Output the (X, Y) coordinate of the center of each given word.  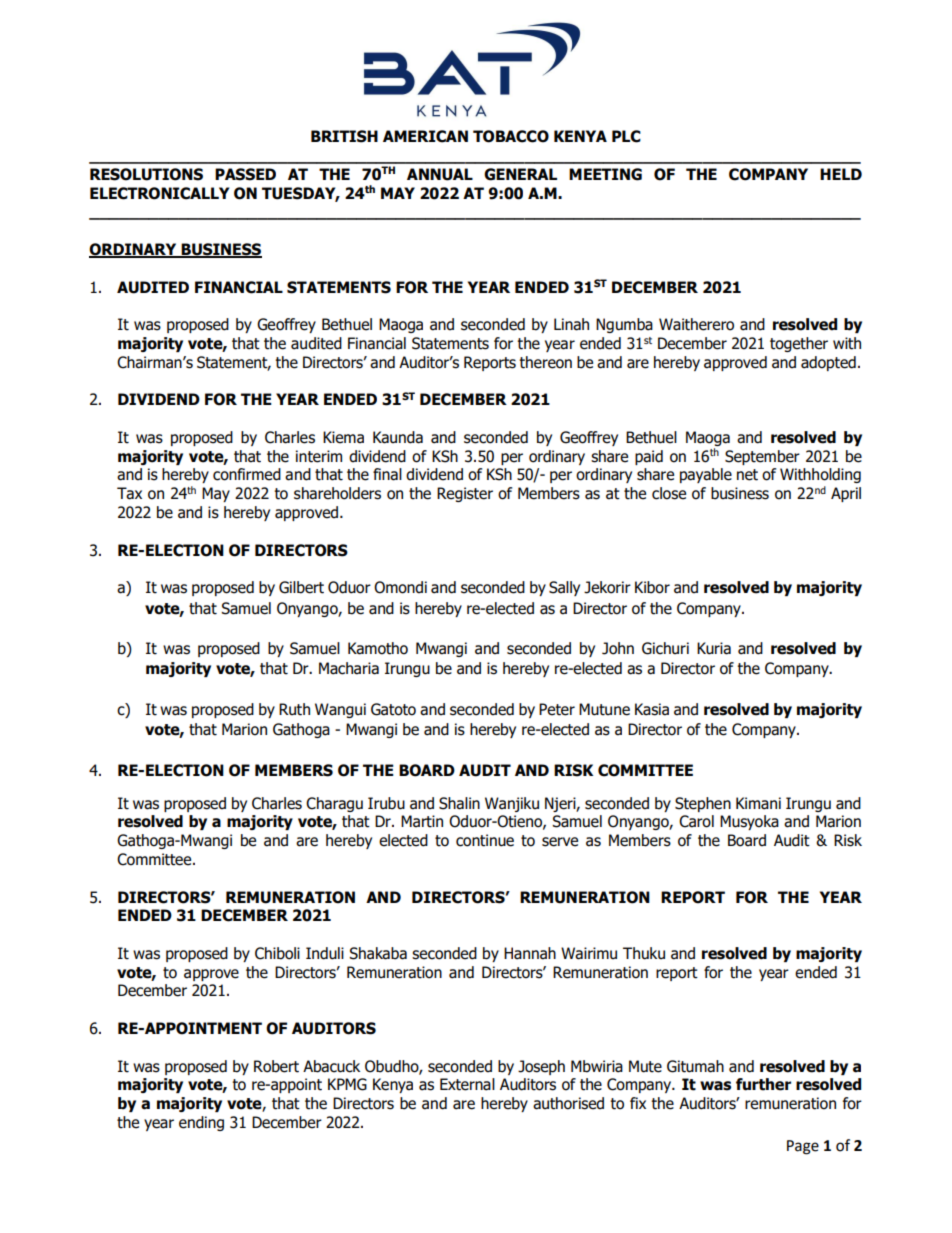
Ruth (294, 709)
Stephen (703, 804)
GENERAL (520, 174)
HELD (841, 174)
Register (465, 494)
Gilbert (301, 587)
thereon (545, 362)
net (747, 475)
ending (201, 1123)
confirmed (247, 474)
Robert (276, 1066)
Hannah (530, 953)
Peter (557, 709)
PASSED (245, 174)
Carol (696, 821)
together (799, 344)
